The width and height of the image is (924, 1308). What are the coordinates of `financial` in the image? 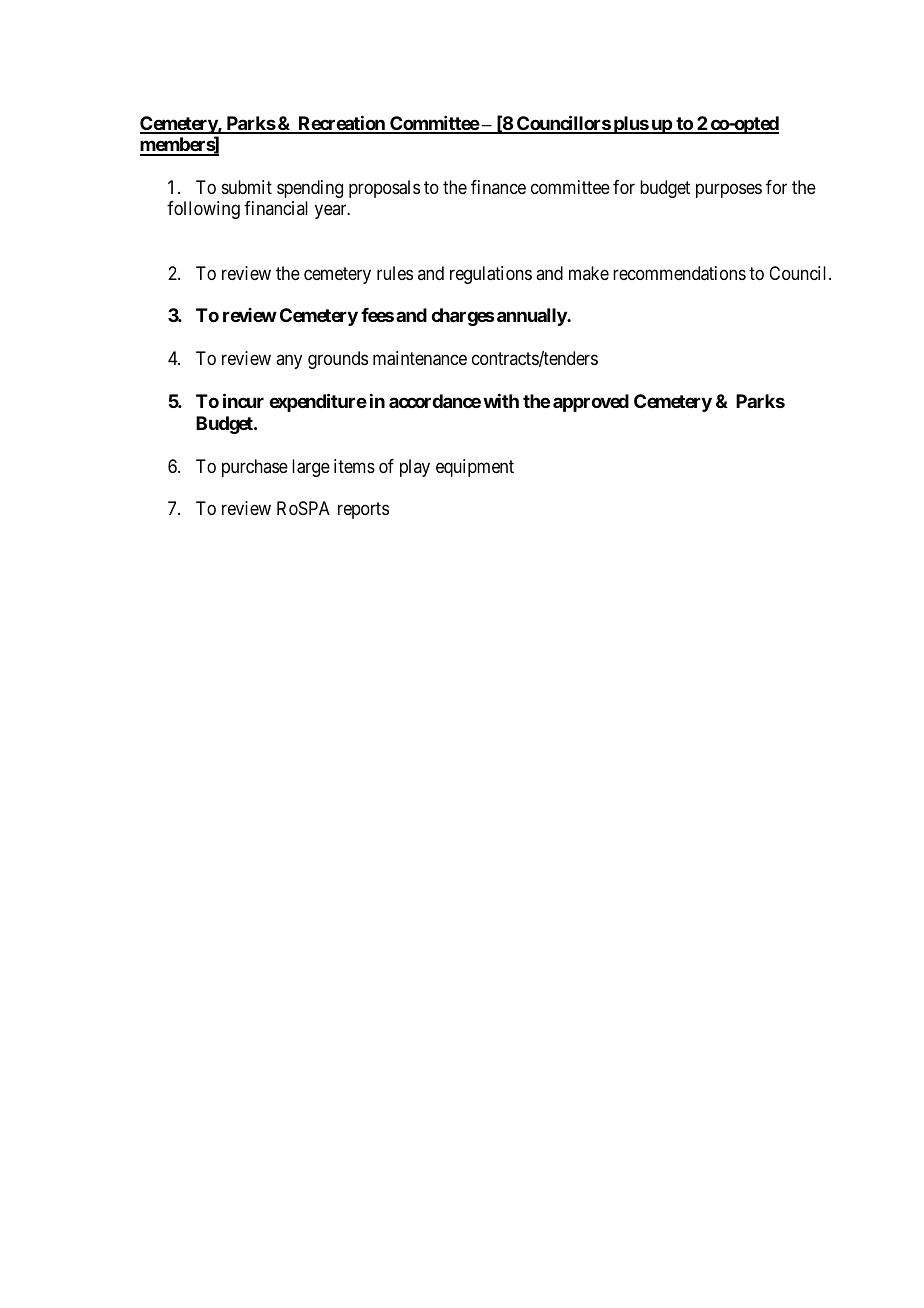 It's located at (276, 208).
